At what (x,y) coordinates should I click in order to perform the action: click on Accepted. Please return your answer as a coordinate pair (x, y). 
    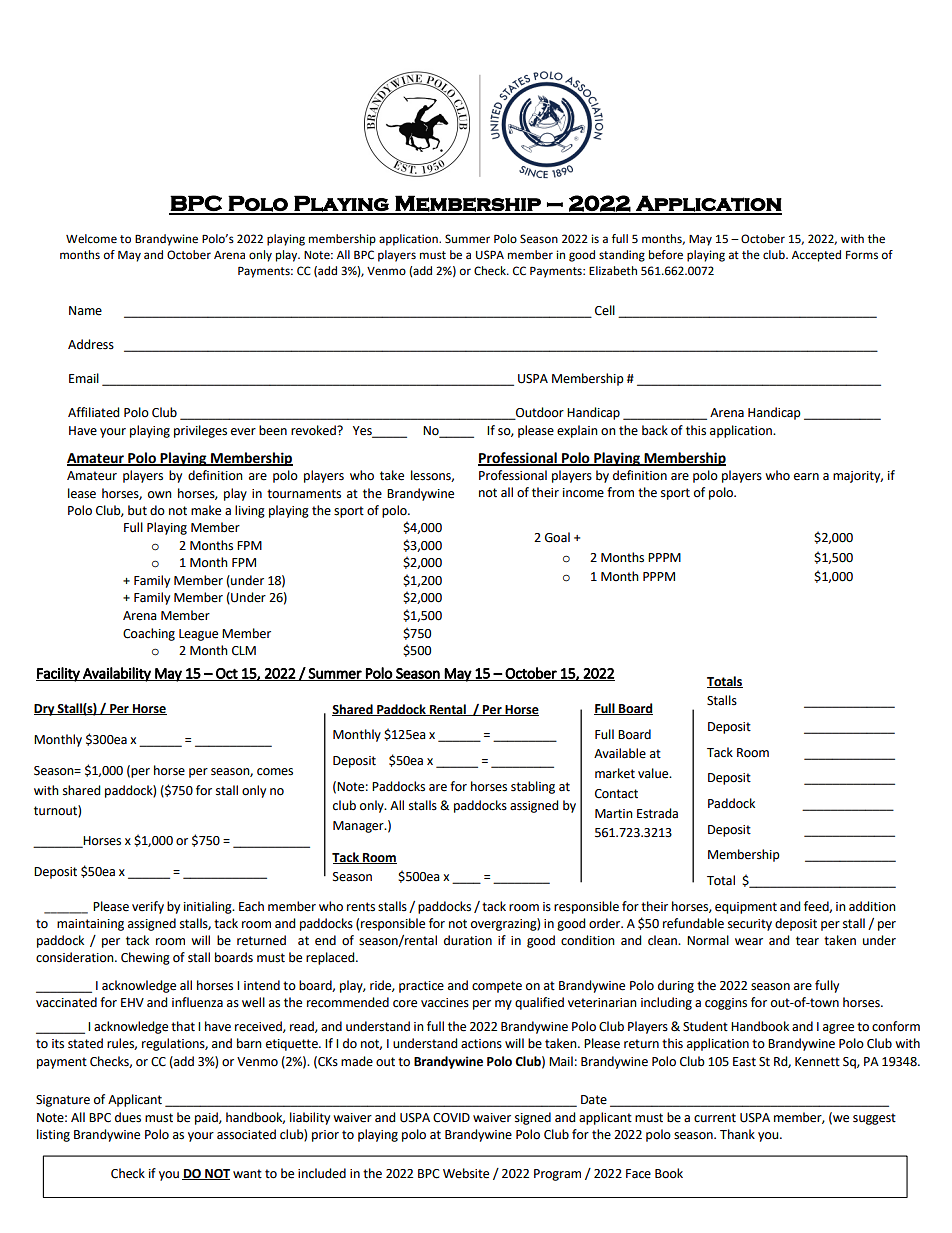
    Looking at the image, I should click on (816, 256).
